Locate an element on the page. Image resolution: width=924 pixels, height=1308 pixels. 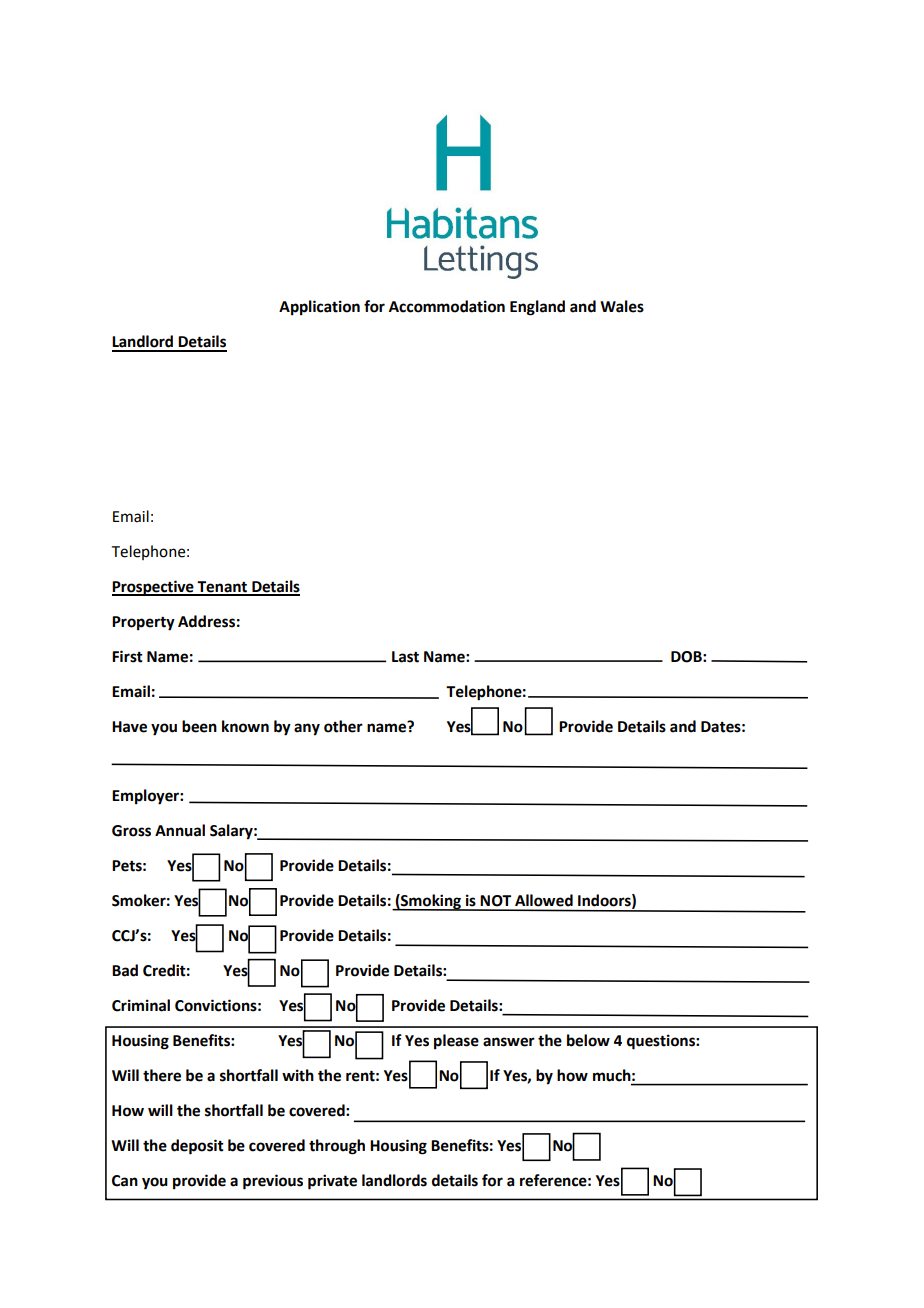
England is located at coordinates (537, 308).
